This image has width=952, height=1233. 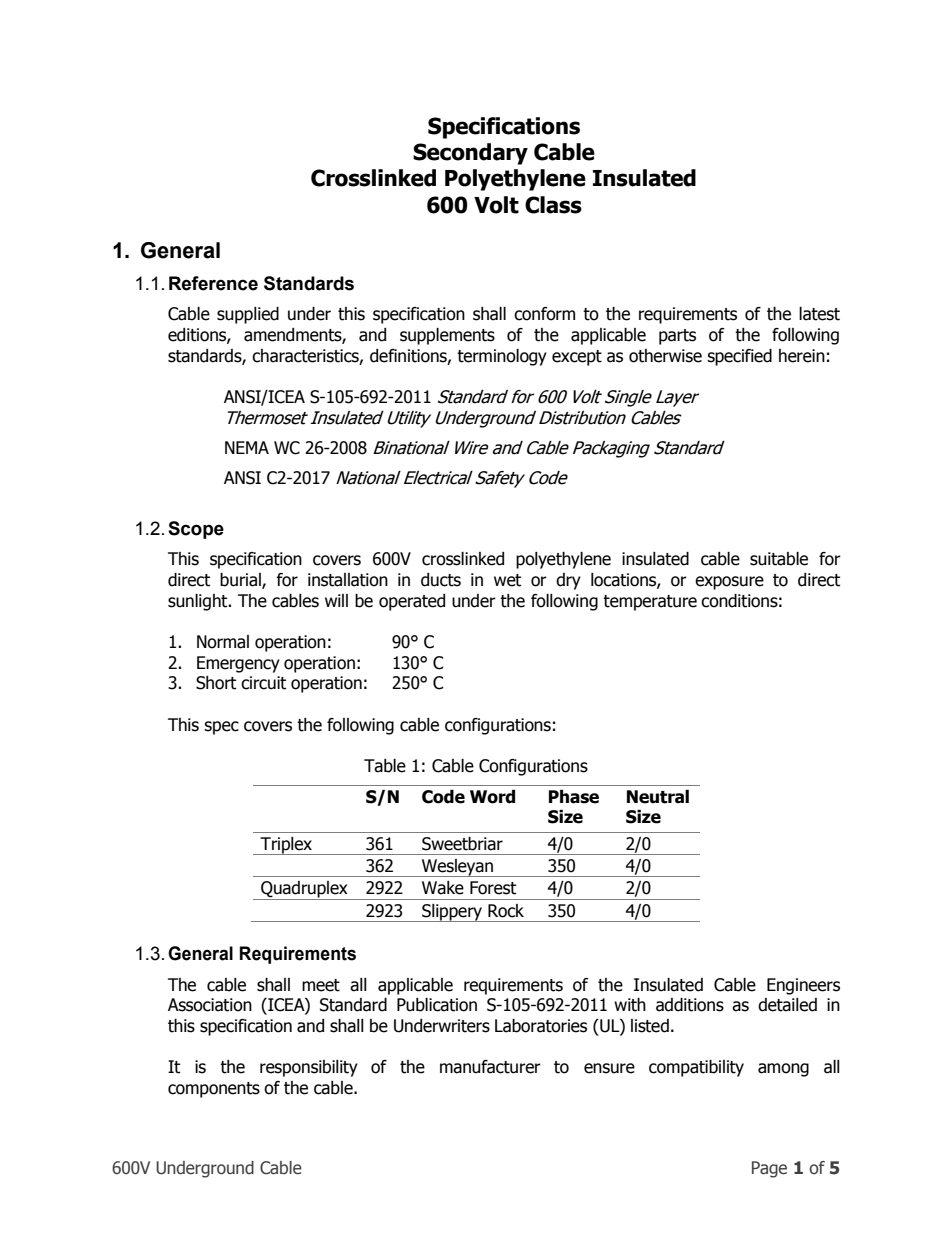 I want to click on Page, so click(x=769, y=1169).
